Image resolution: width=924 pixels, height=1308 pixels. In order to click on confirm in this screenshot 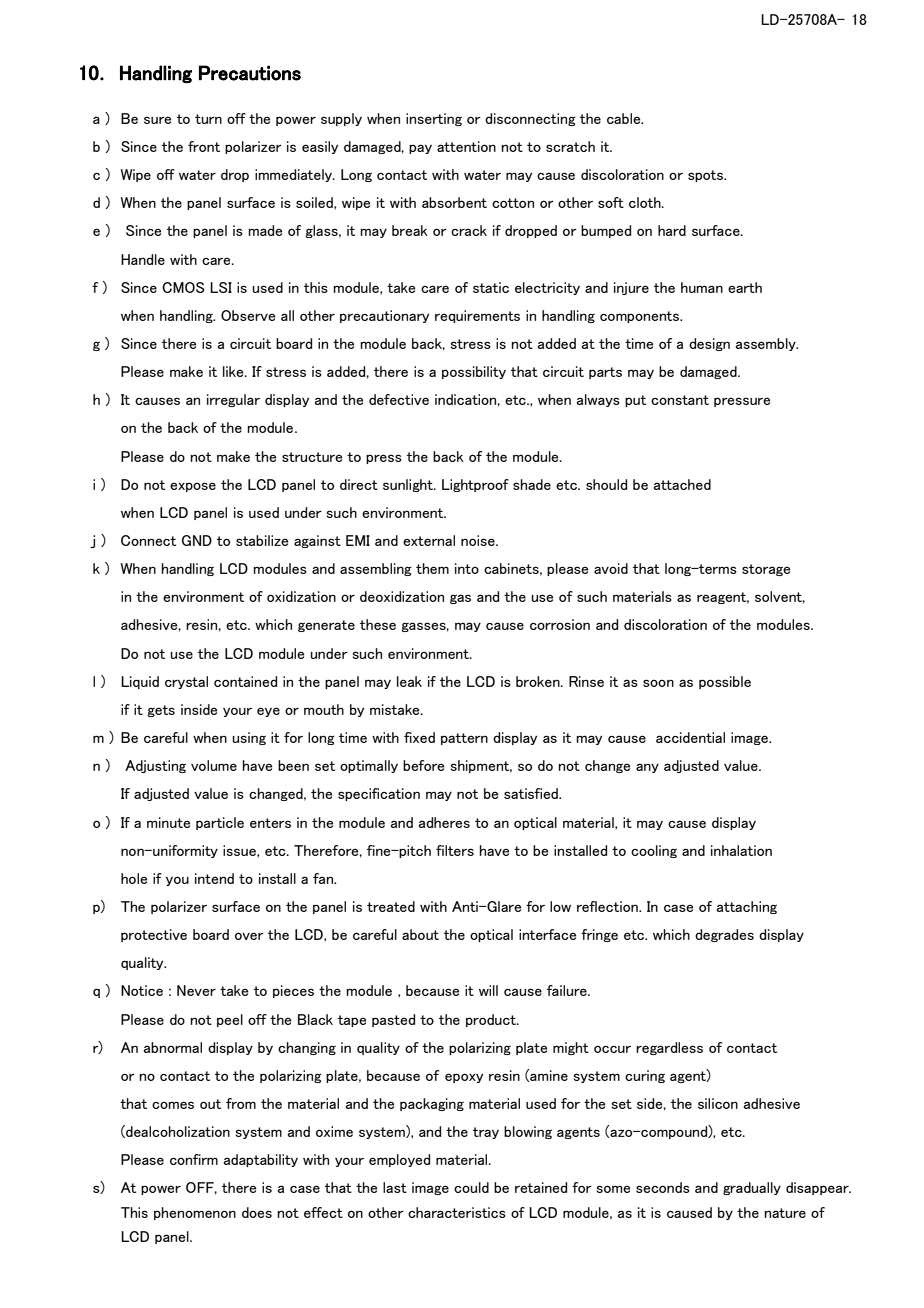, I will do `click(194, 1159)`.
